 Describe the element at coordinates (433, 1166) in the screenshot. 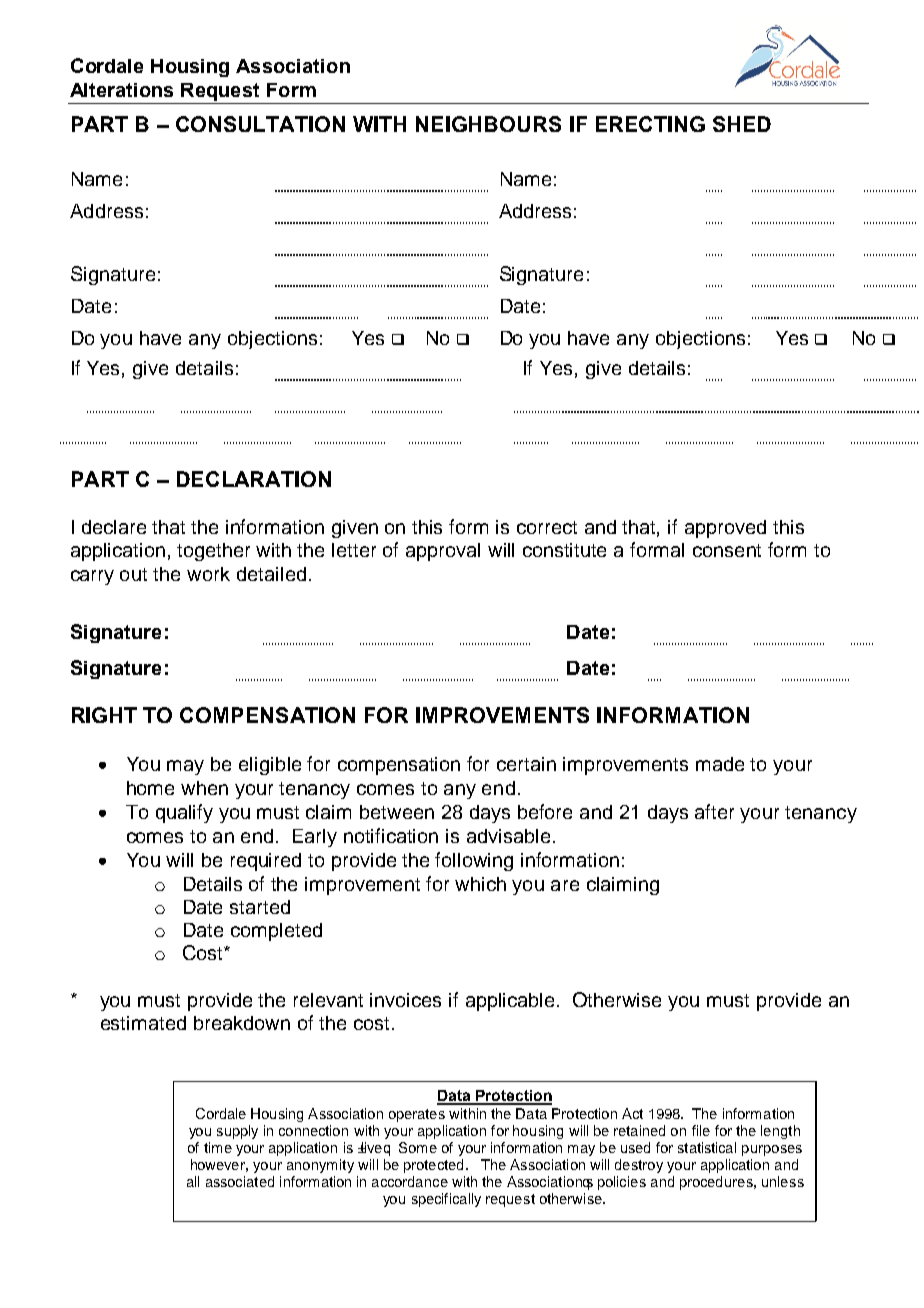

I see `protected` at that location.
